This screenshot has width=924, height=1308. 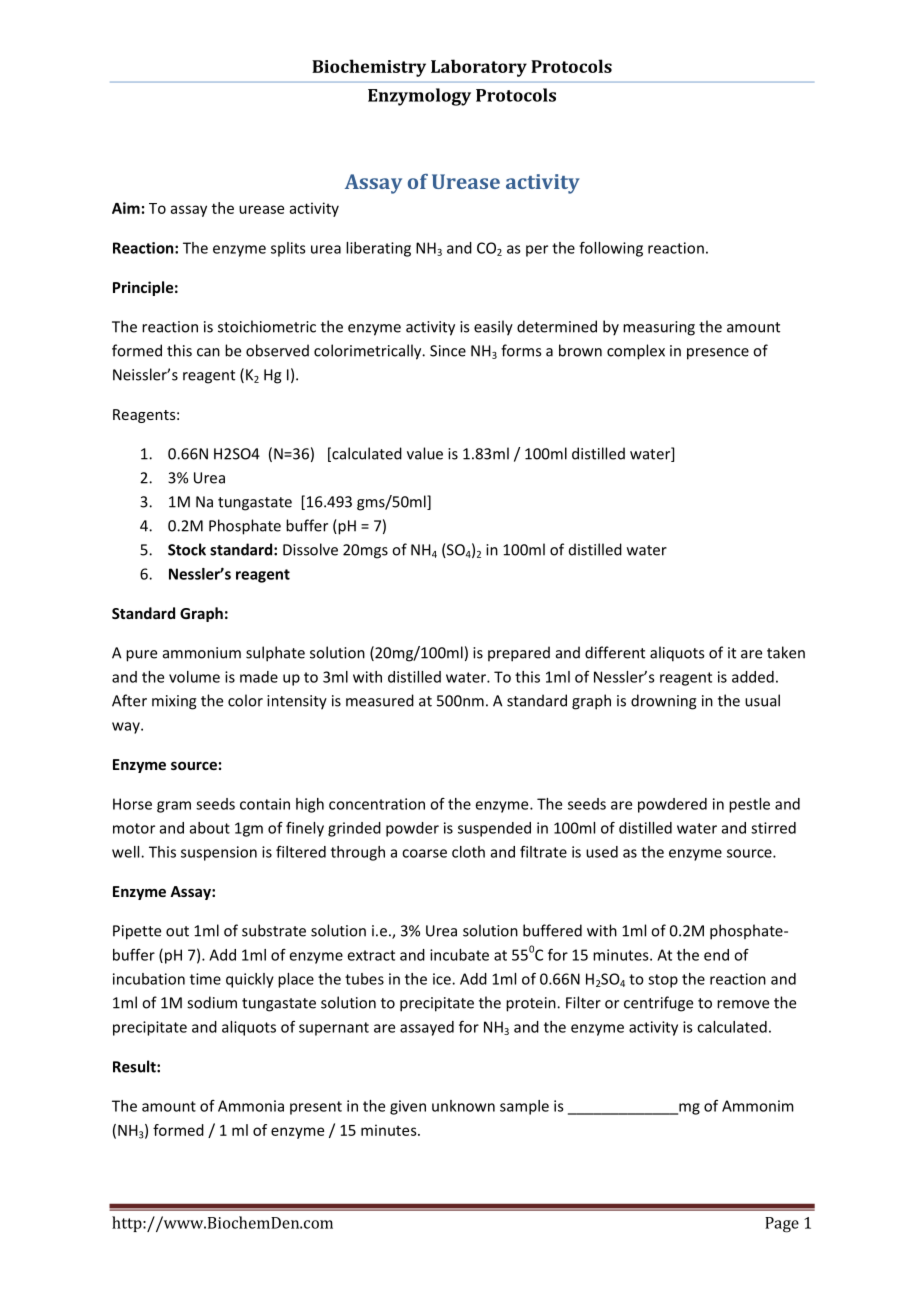 I want to click on Aim, so click(x=126, y=208).
